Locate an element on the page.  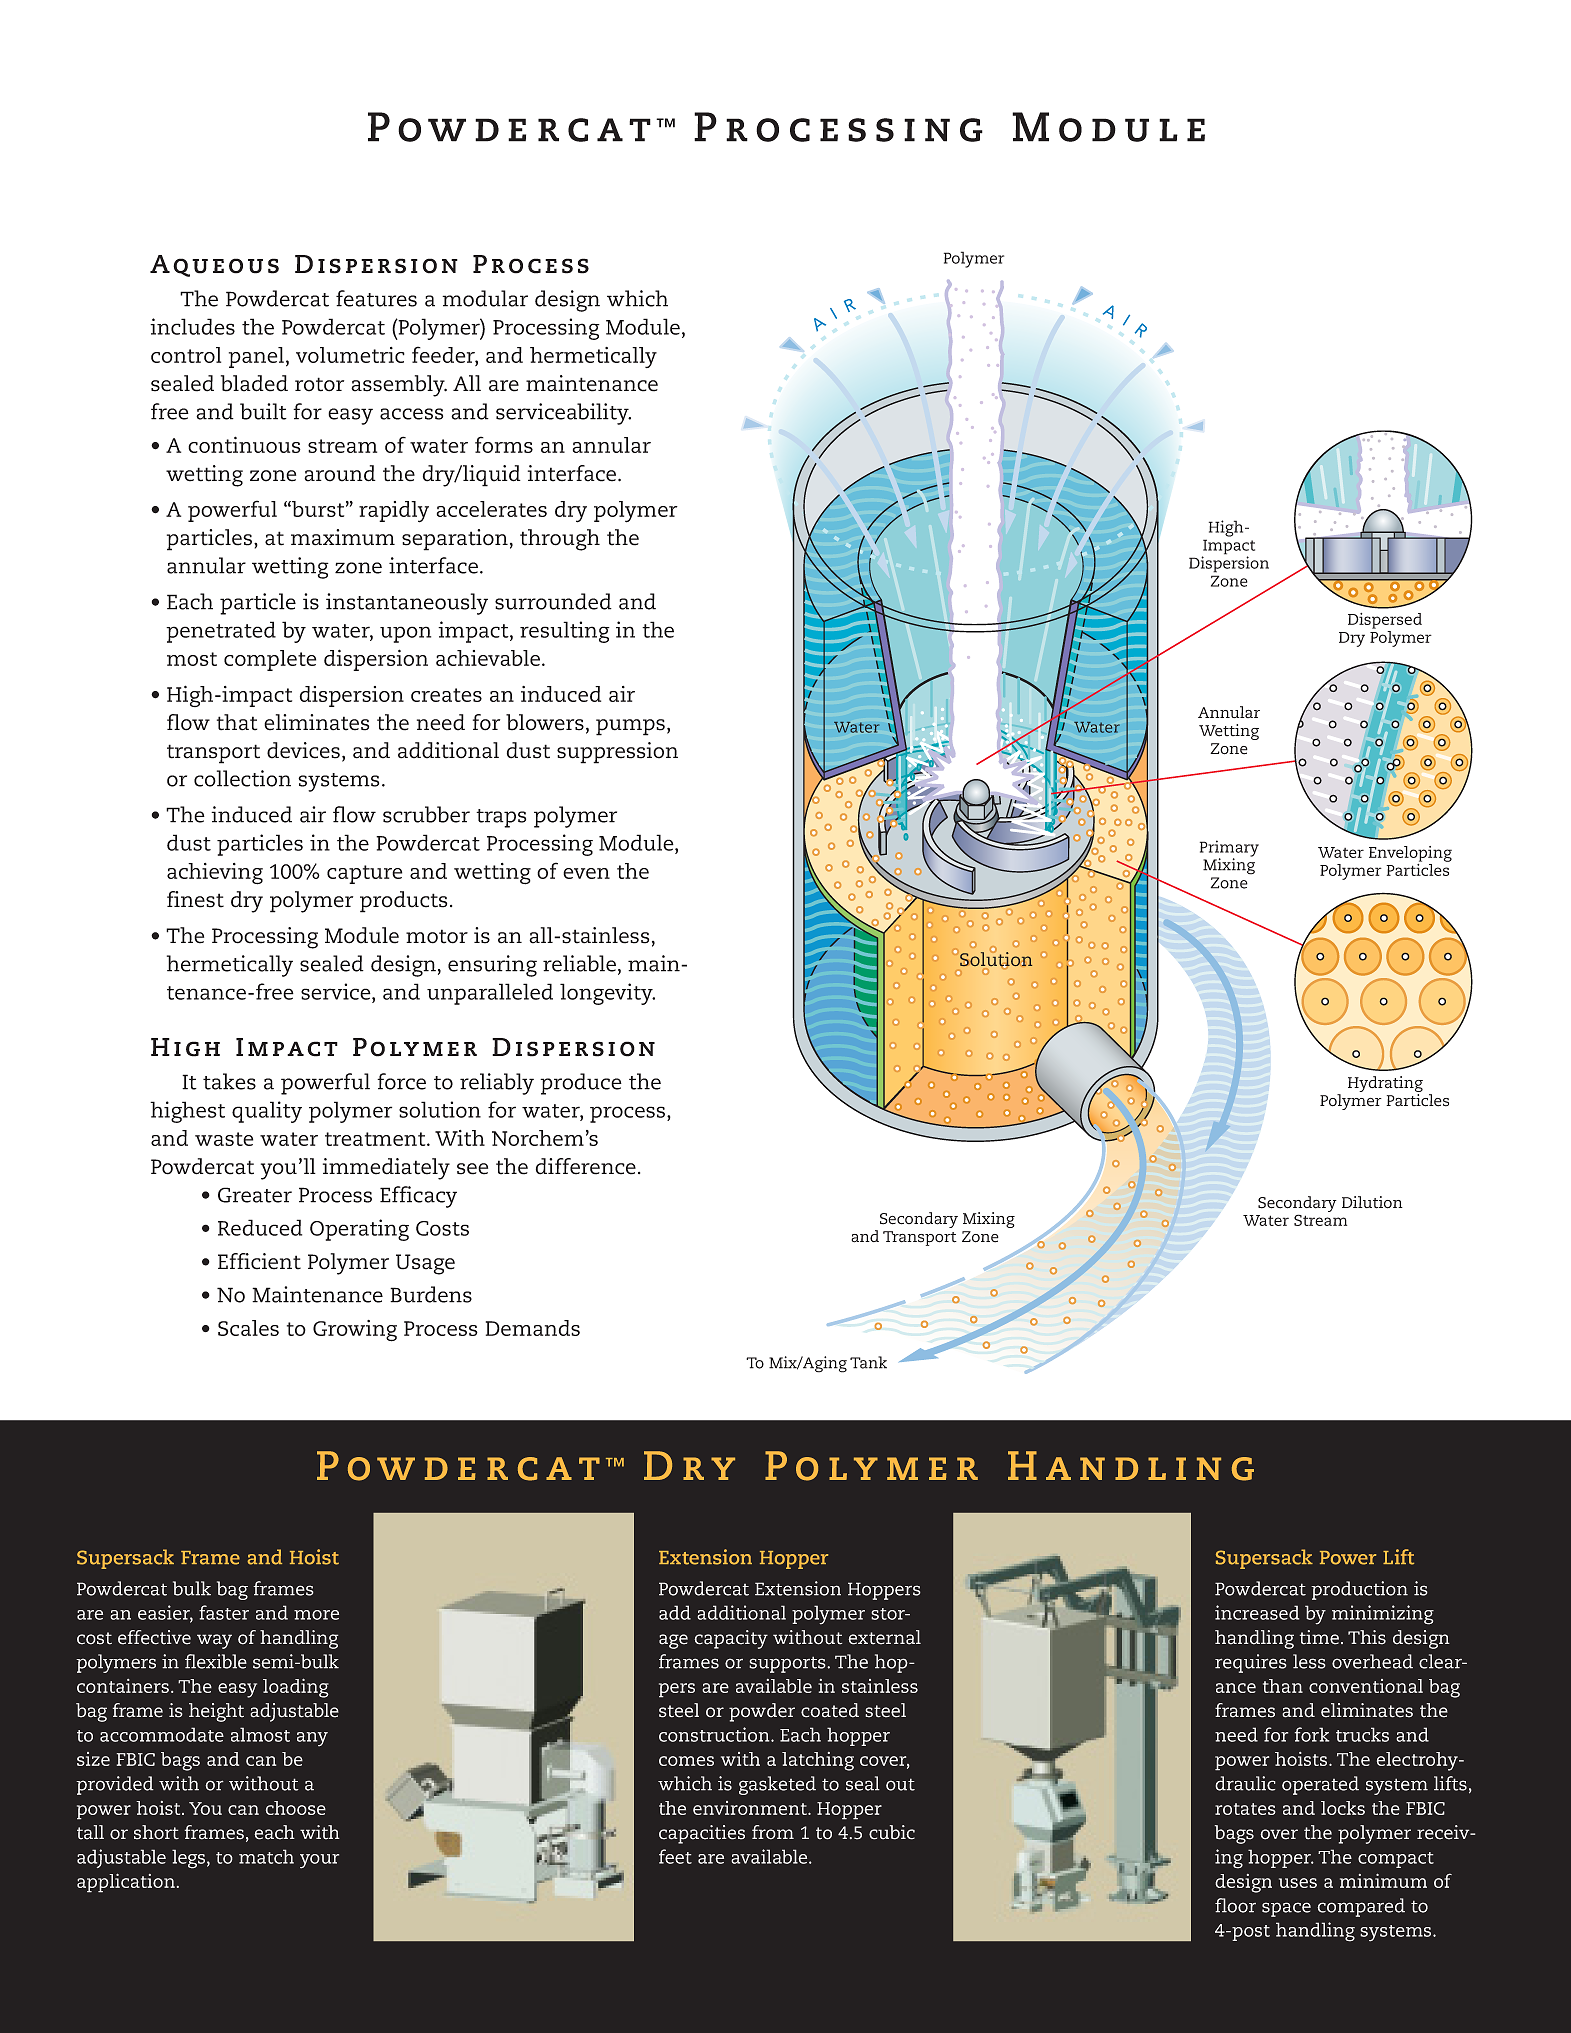
Scales is located at coordinates (248, 1328).
